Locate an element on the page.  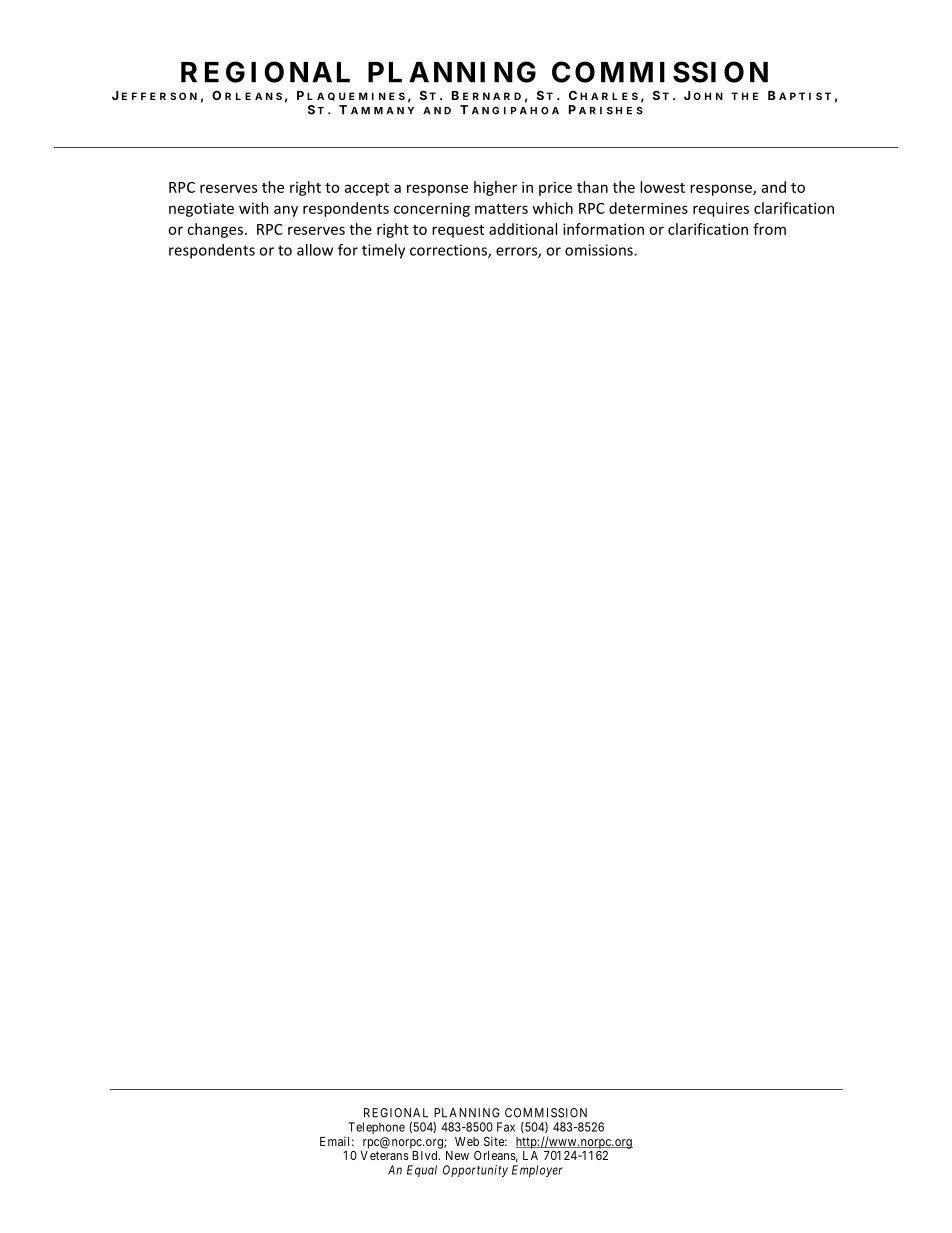
allow is located at coordinates (315, 250).
